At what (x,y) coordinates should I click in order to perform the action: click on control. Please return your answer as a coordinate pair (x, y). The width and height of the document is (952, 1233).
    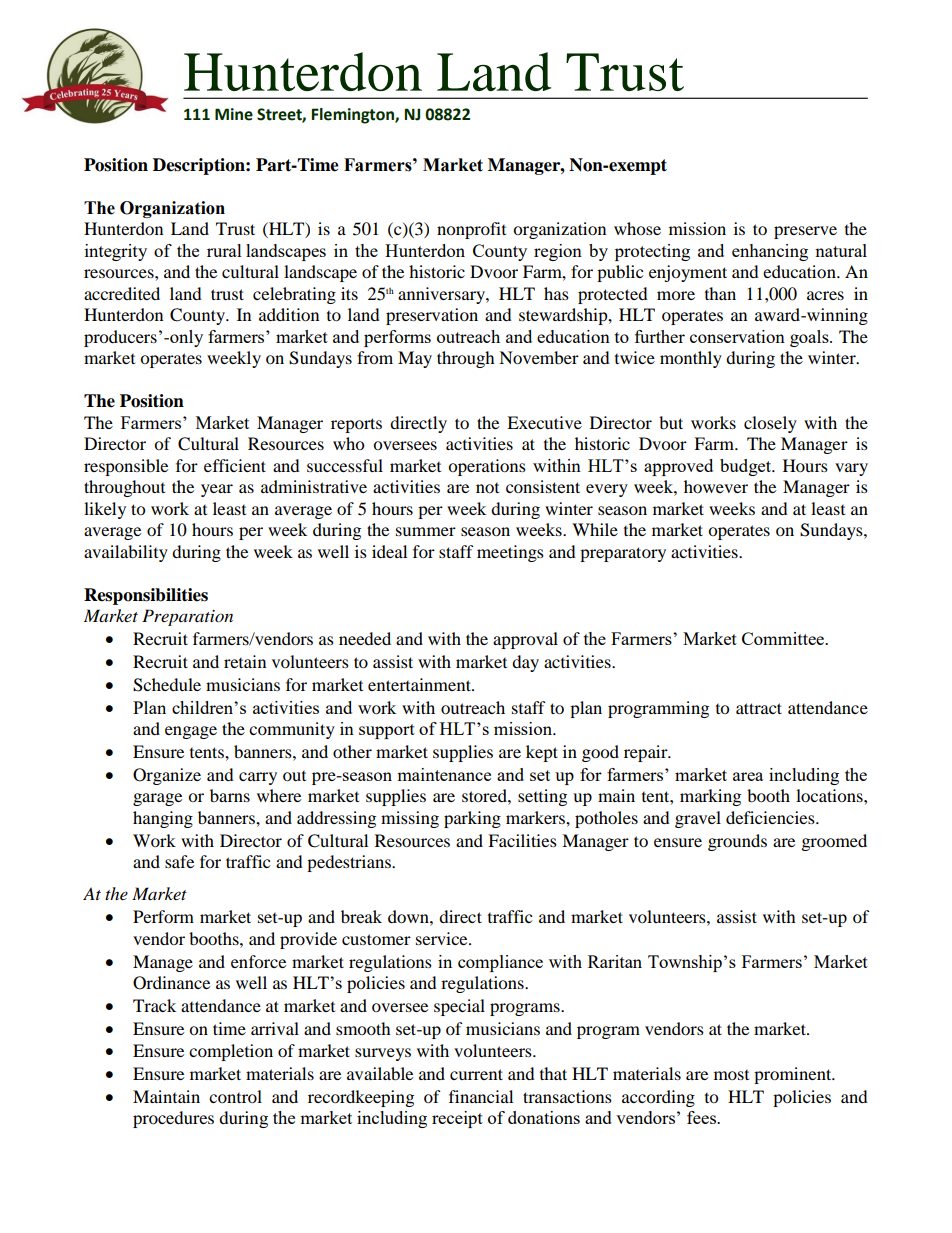
    Looking at the image, I should click on (235, 1096).
